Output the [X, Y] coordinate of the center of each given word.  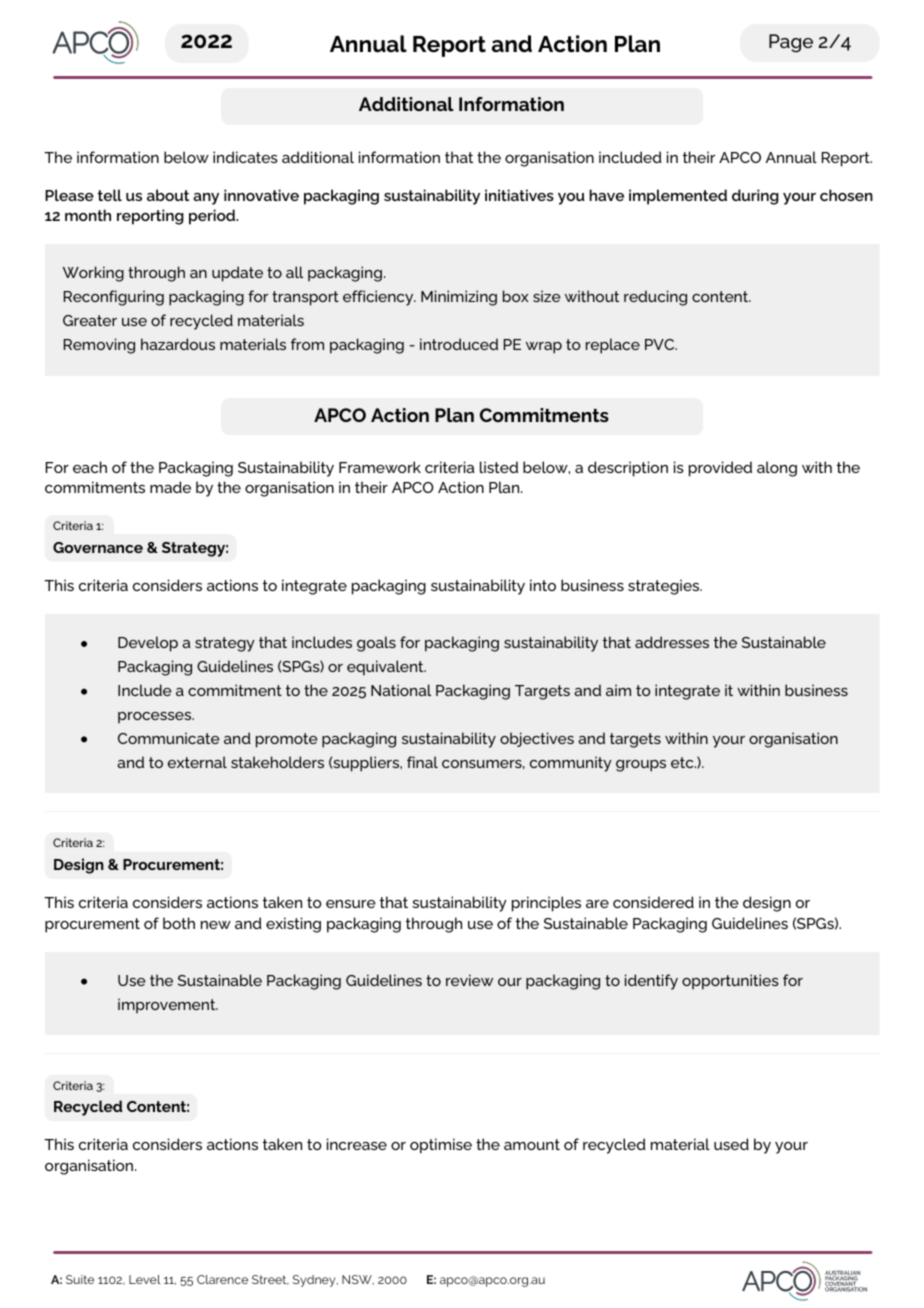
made [170, 487]
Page [791, 43]
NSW [358, 1280]
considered [653, 902]
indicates [245, 157]
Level [145, 1279]
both [179, 923]
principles [546, 904]
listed [499, 467]
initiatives [519, 195]
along [777, 469]
